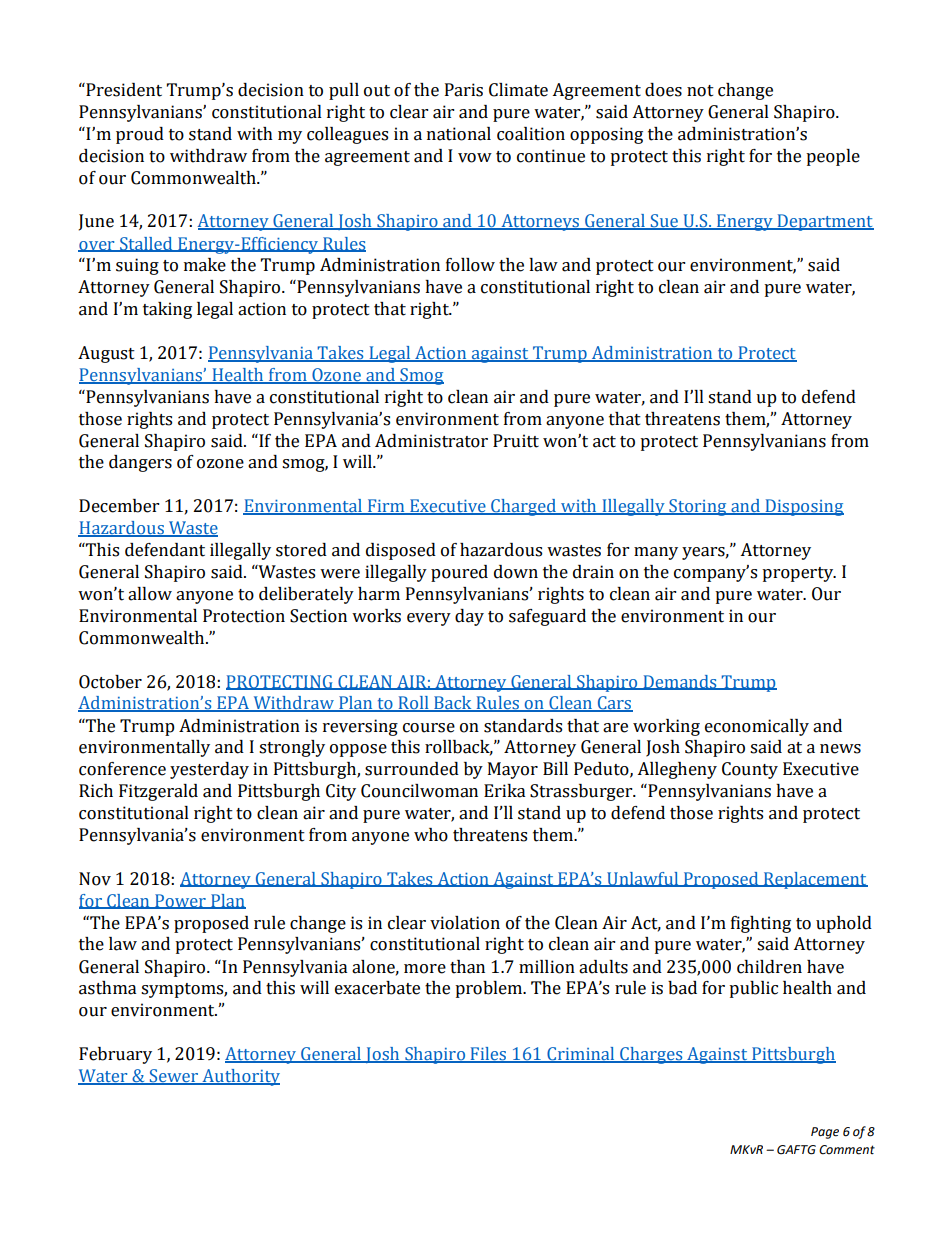 Image resolution: width=952 pixels, height=1233 pixels. What do you see at coordinates (799, 574) in the document?
I see `property` at bounding box center [799, 574].
